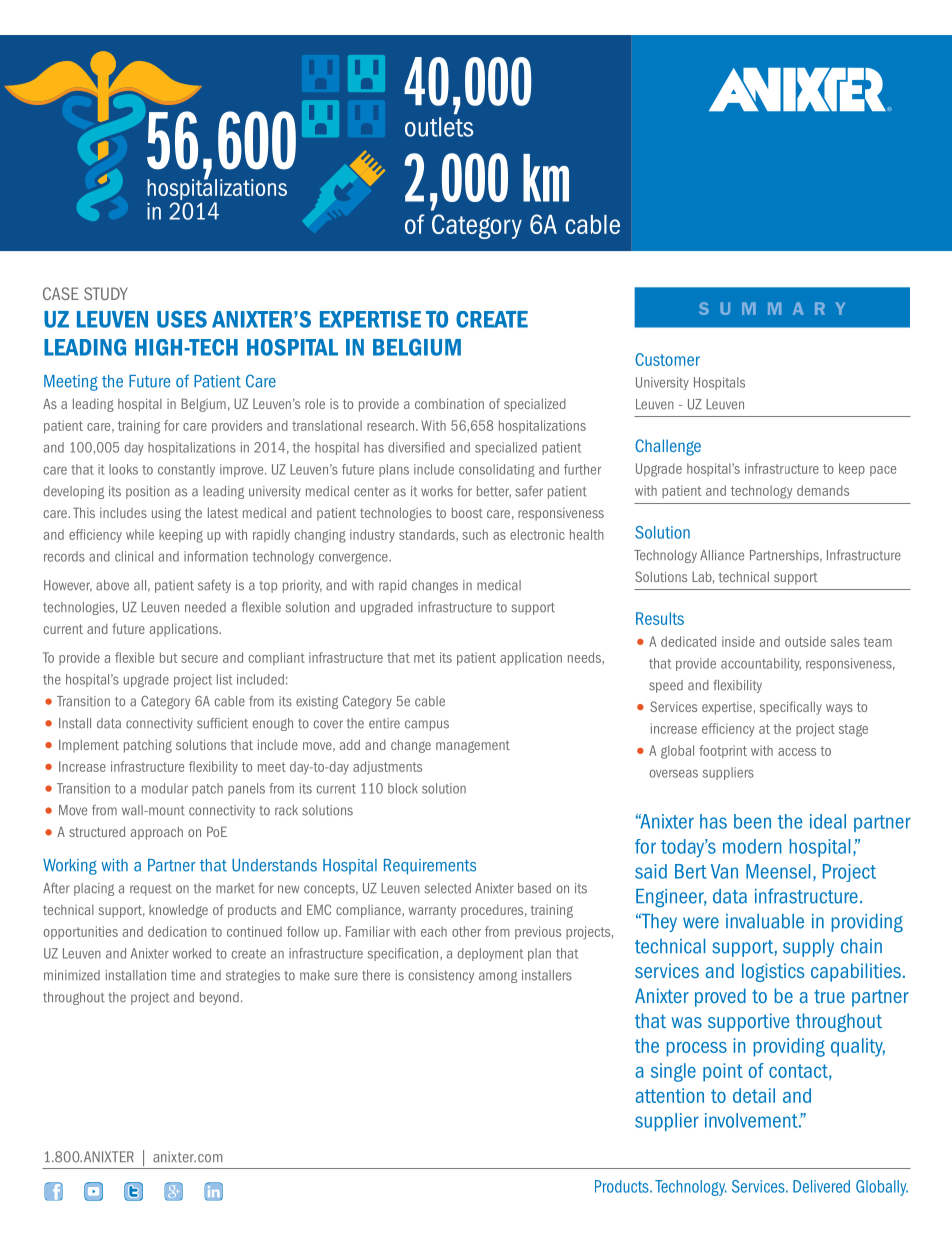 This screenshot has height=1233, width=952. What do you see at coordinates (219, 998) in the screenshot?
I see `beyond` at bounding box center [219, 998].
